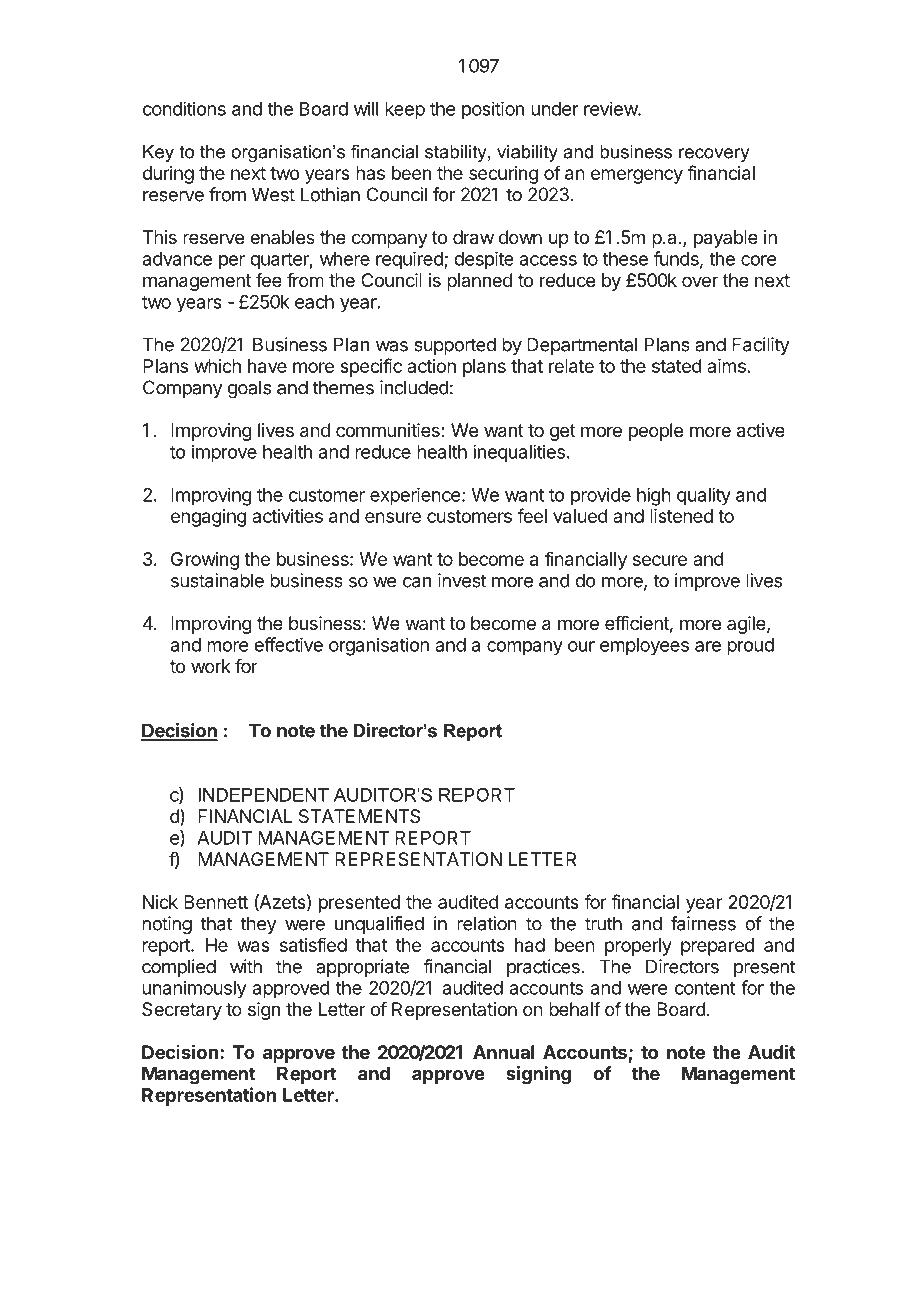 The image size is (924, 1308). Describe the element at coordinates (217, 580) in the document. I see `sustainable` at that location.
